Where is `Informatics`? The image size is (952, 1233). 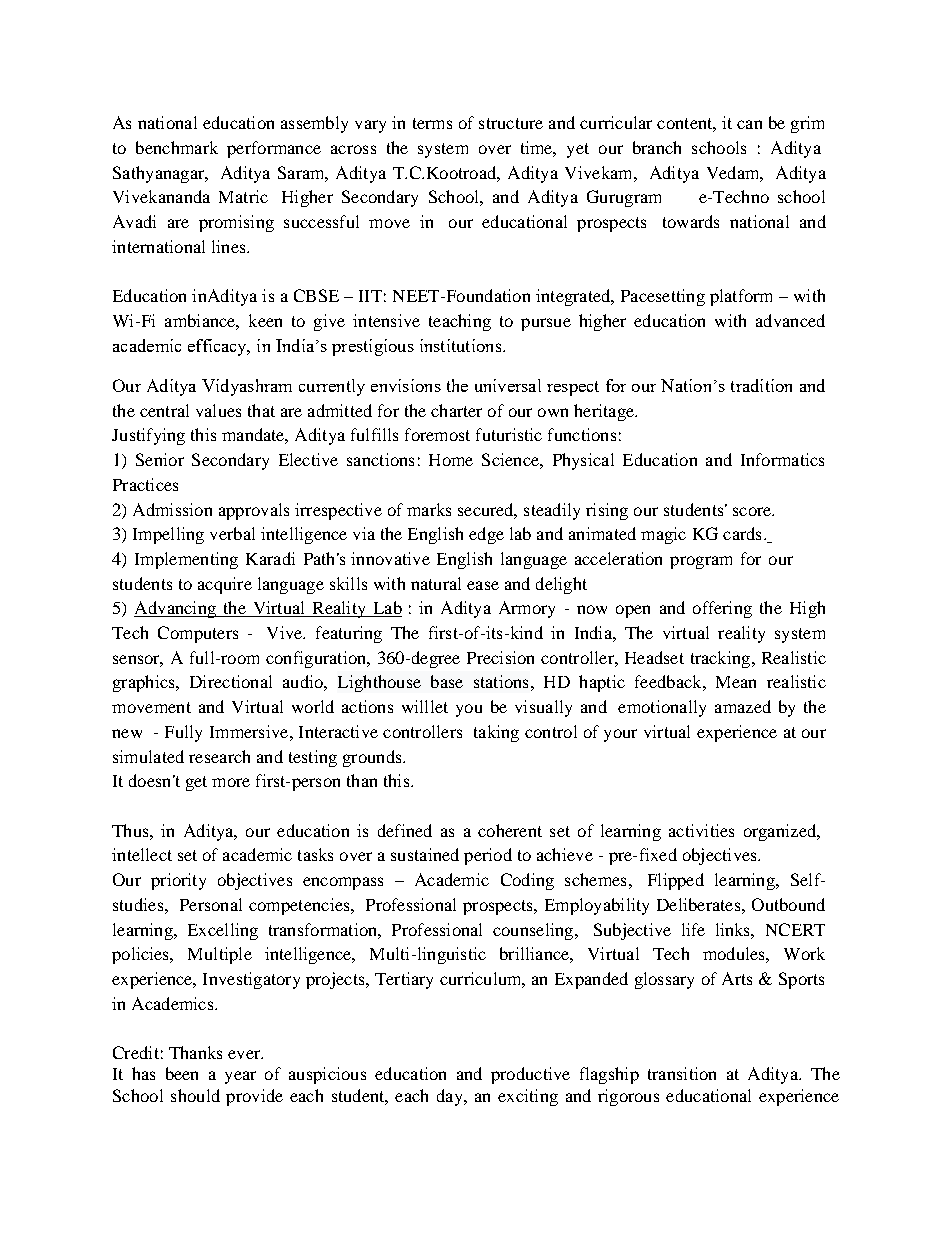 Informatics is located at coordinates (782, 459).
